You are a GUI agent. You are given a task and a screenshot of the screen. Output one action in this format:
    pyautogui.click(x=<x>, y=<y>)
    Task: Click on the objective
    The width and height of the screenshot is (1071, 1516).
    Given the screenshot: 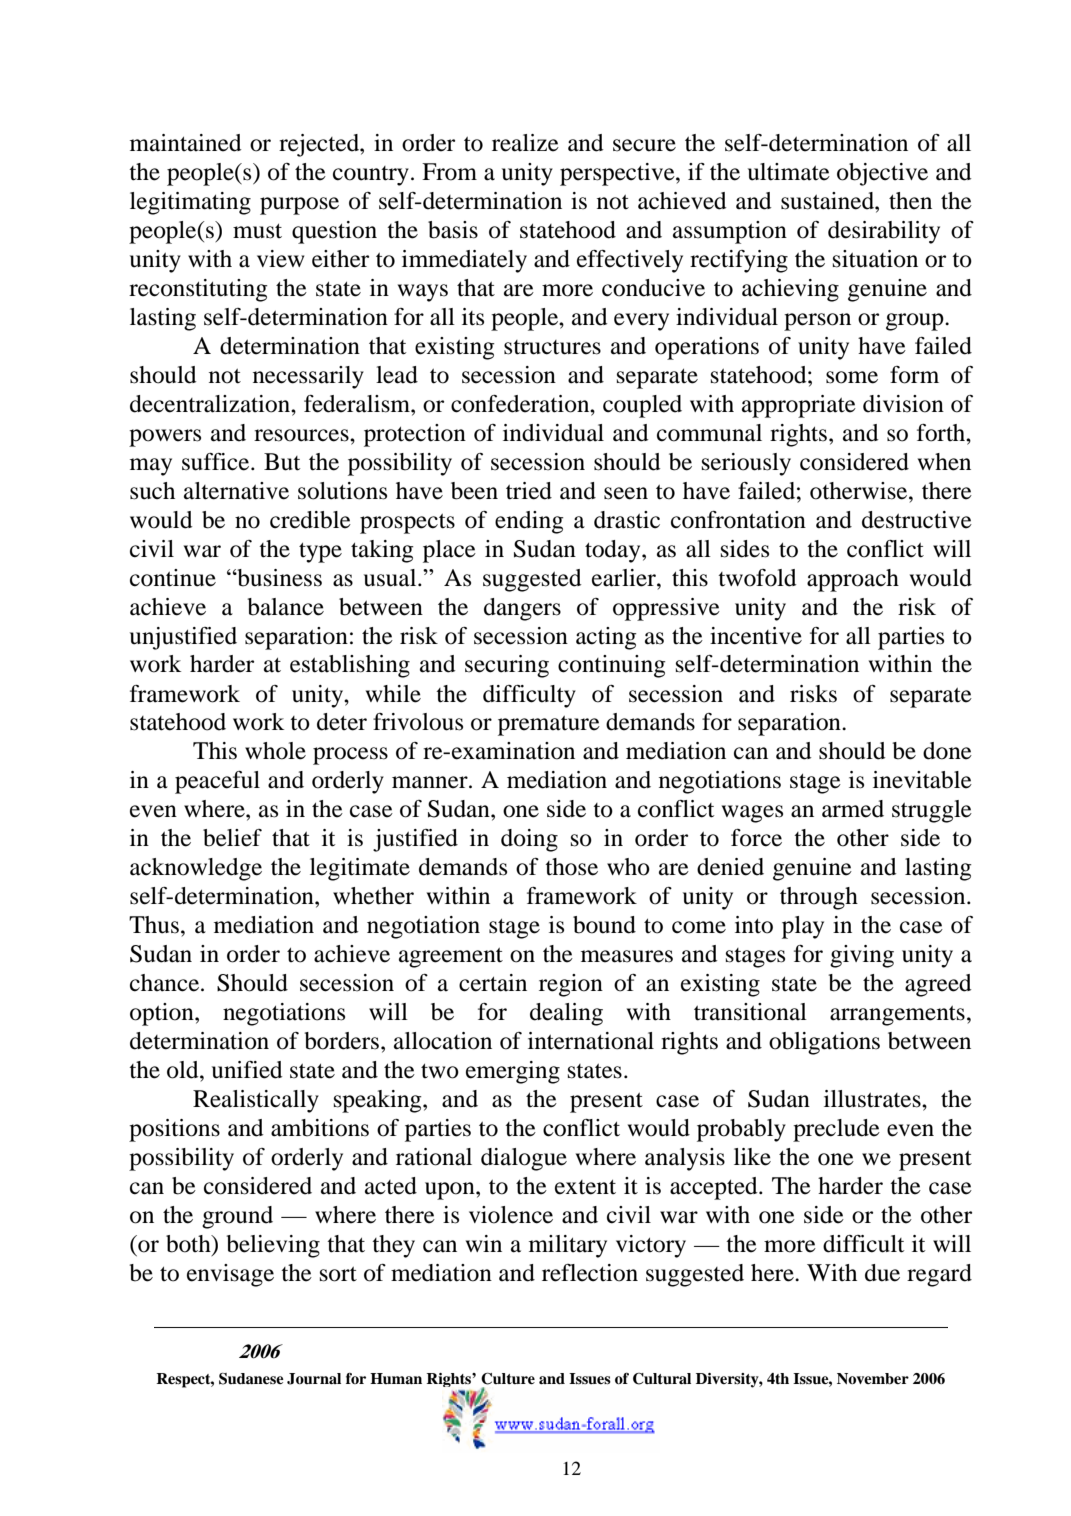 What is the action you would take?
    pyautogui.click(x=882, y=174)
